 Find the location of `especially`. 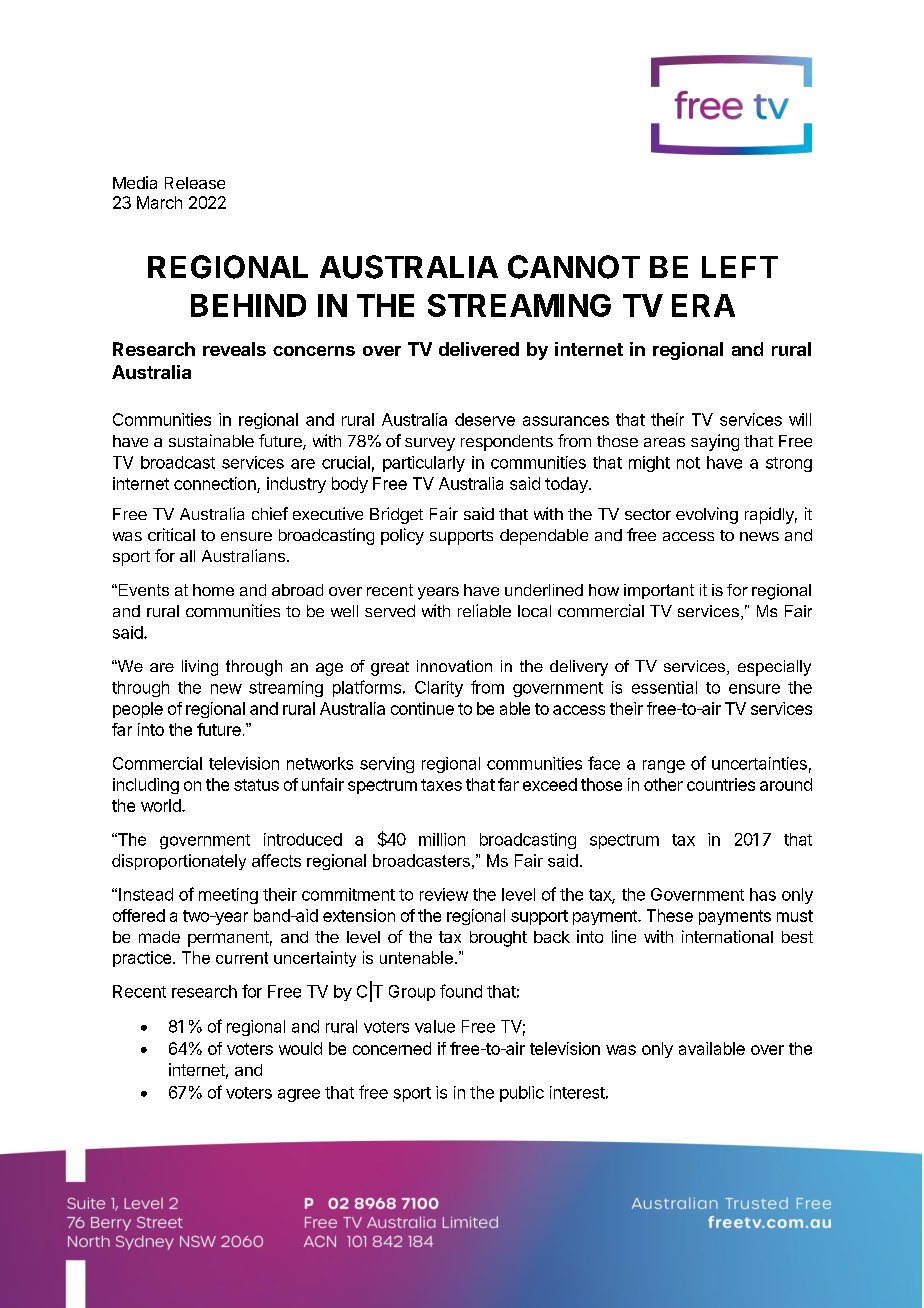

especially is located at coordinates (774, 668).
